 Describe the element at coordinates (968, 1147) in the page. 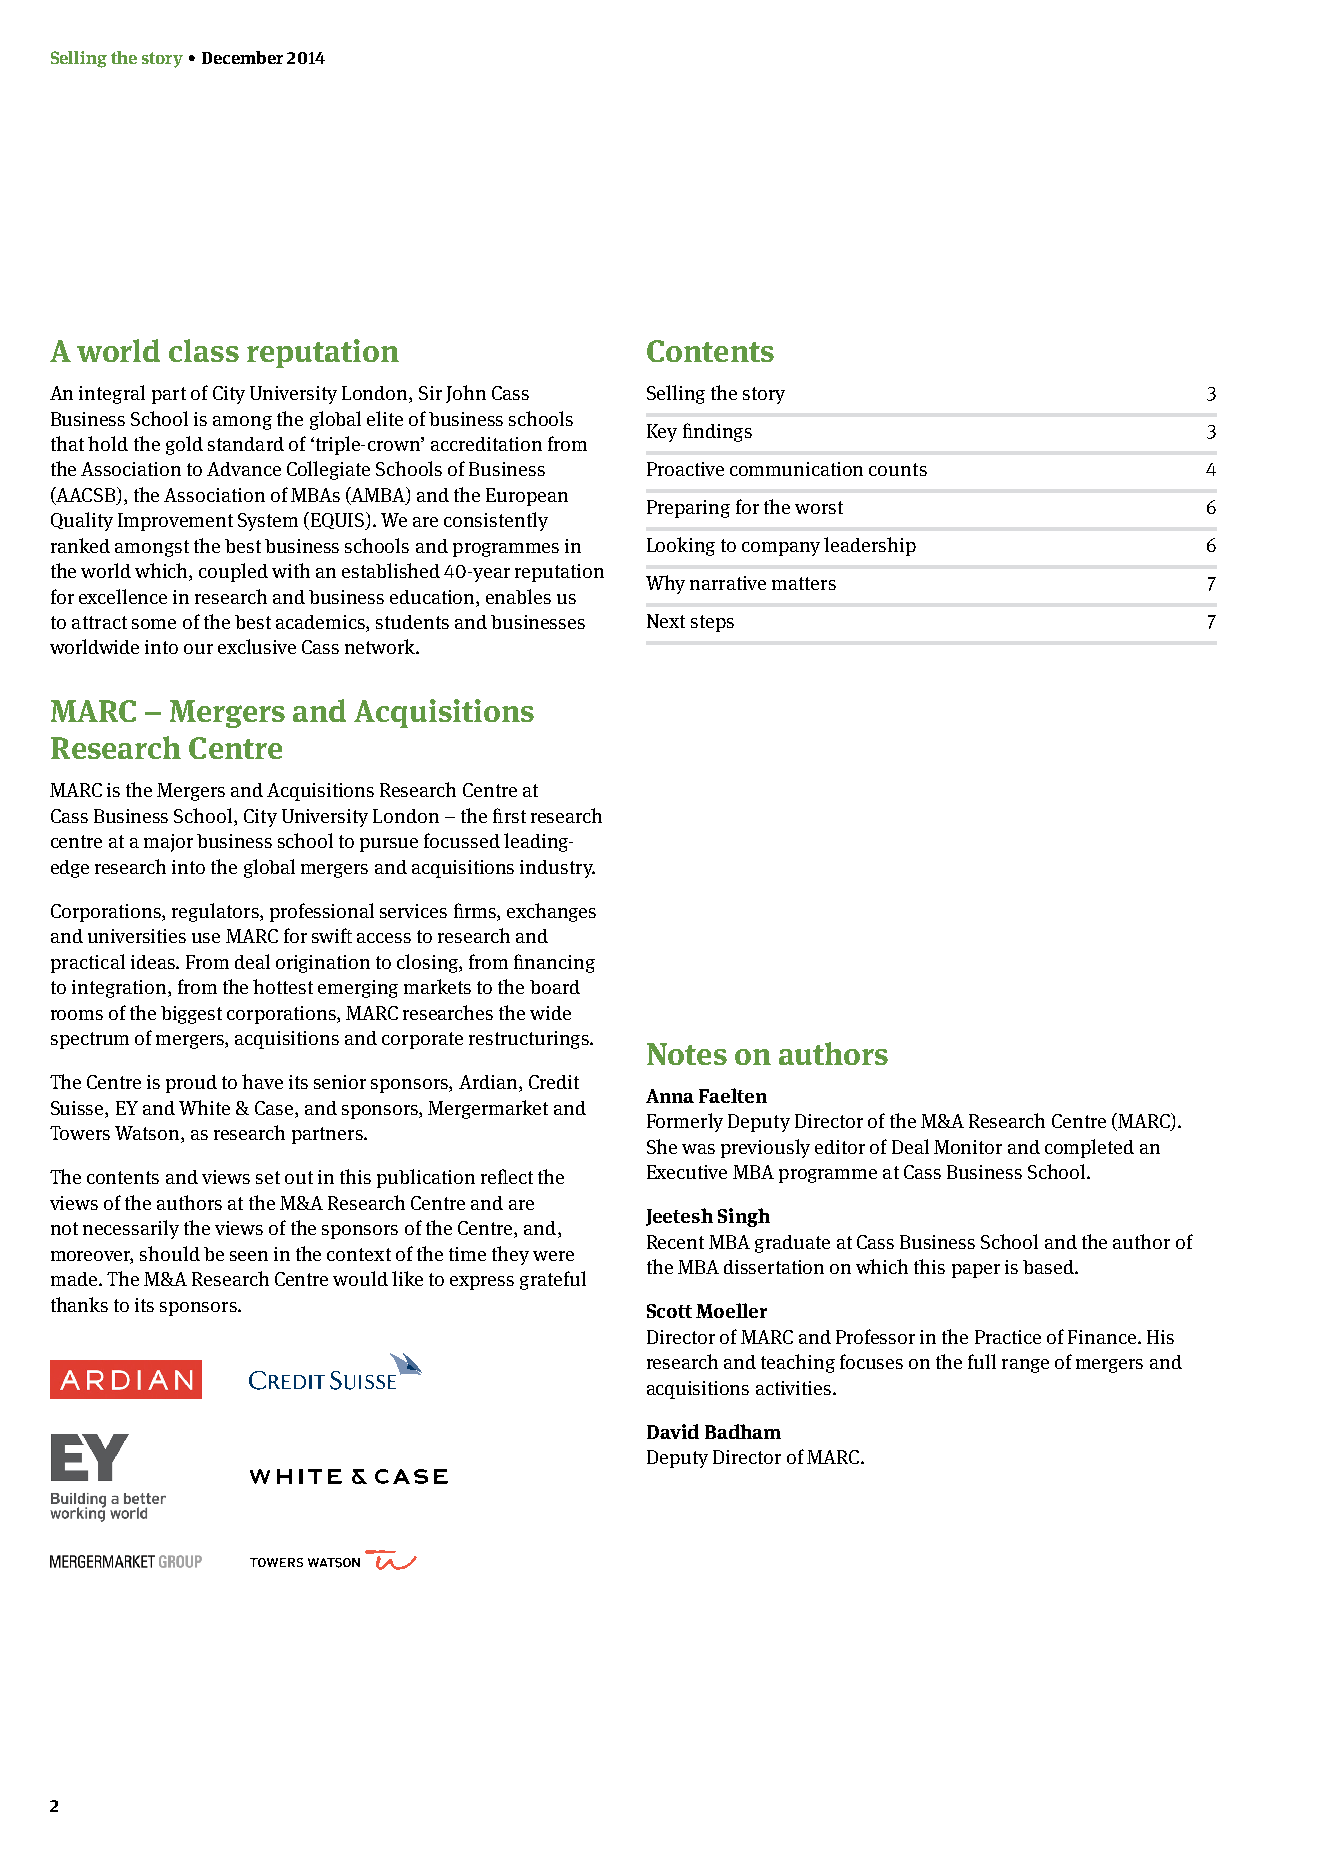

I see `Monitor` at that location.
